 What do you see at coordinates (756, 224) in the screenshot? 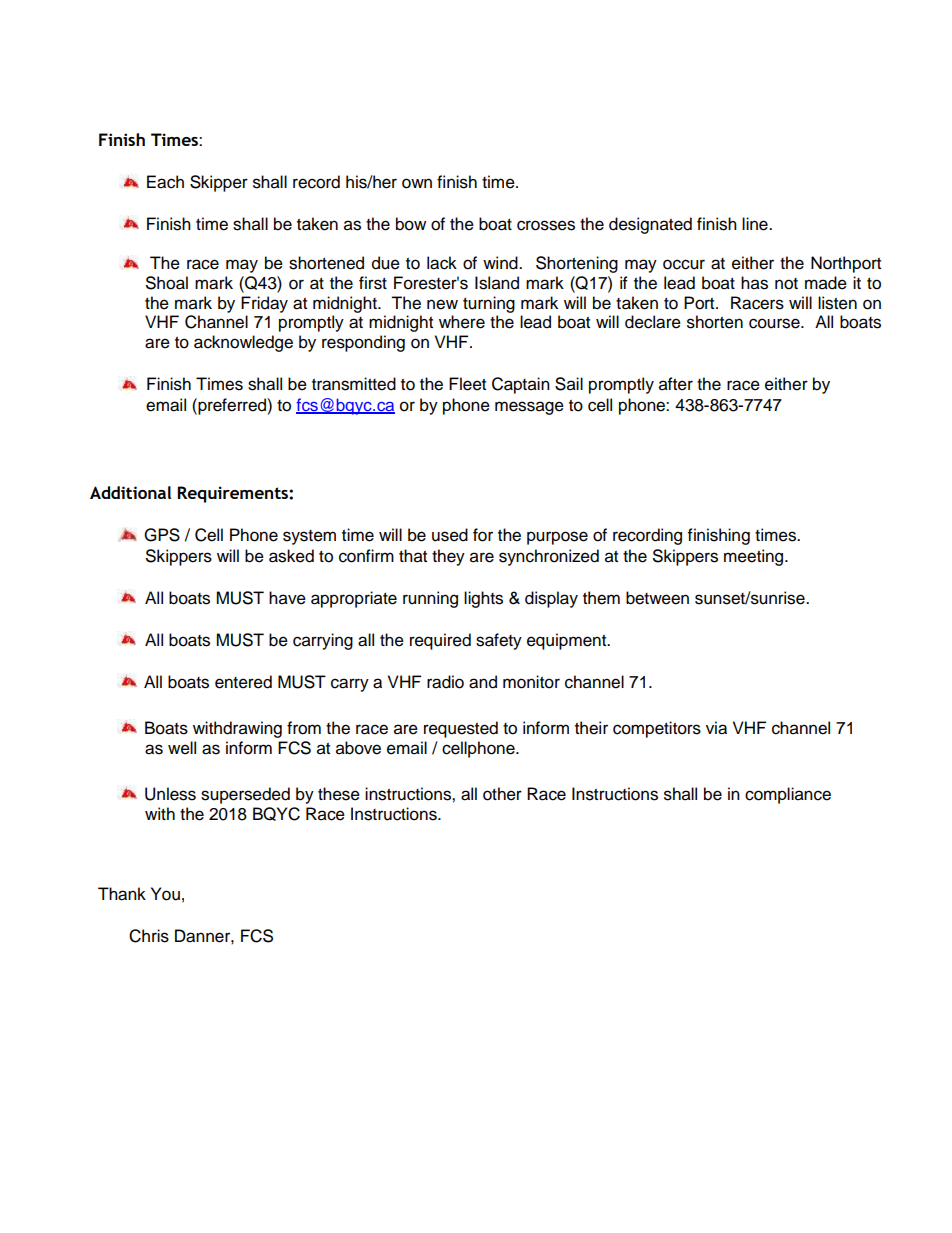
I see `line` at bounding box center [756, 224].
